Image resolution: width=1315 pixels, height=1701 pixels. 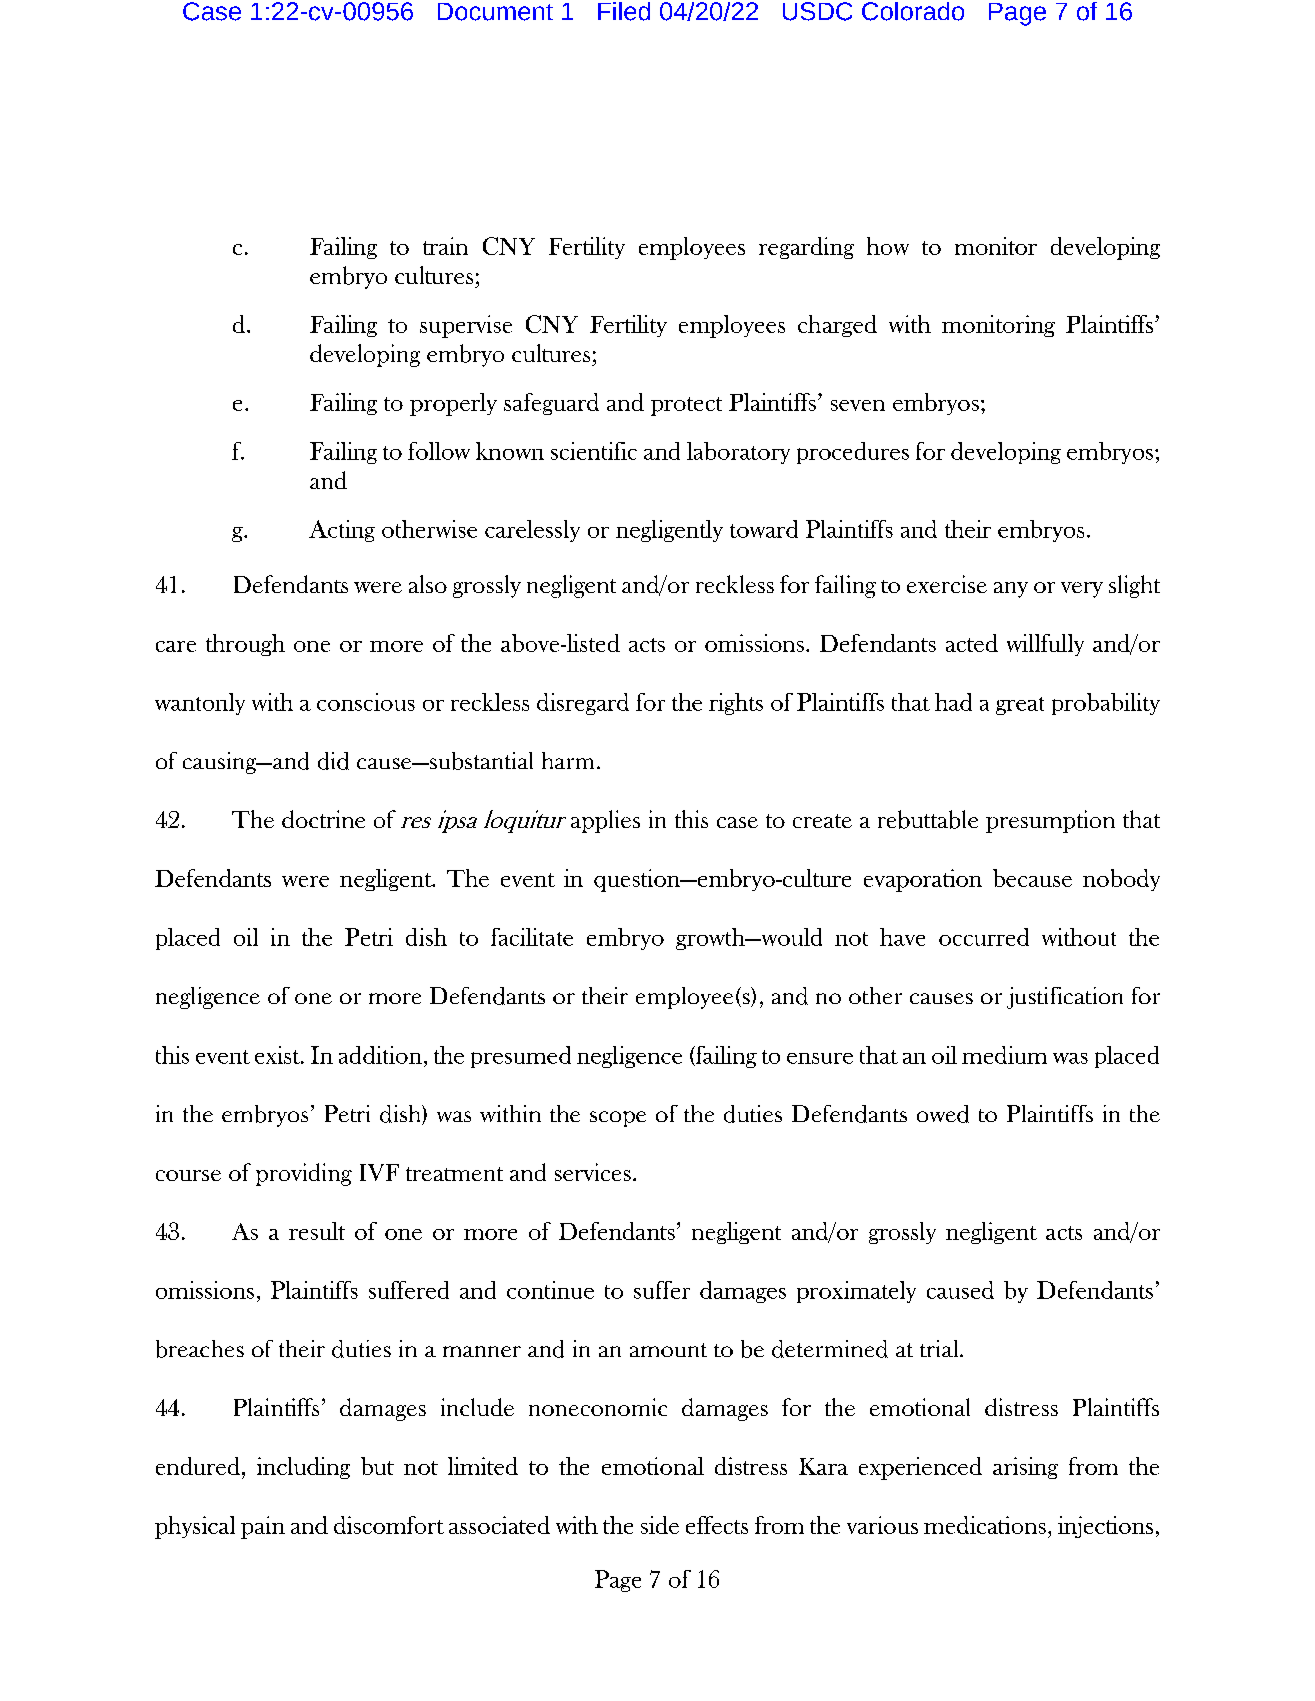 What do you see at coordinates (495, 12) in the document?
I see `Document` at bounding box center [495, 12].
